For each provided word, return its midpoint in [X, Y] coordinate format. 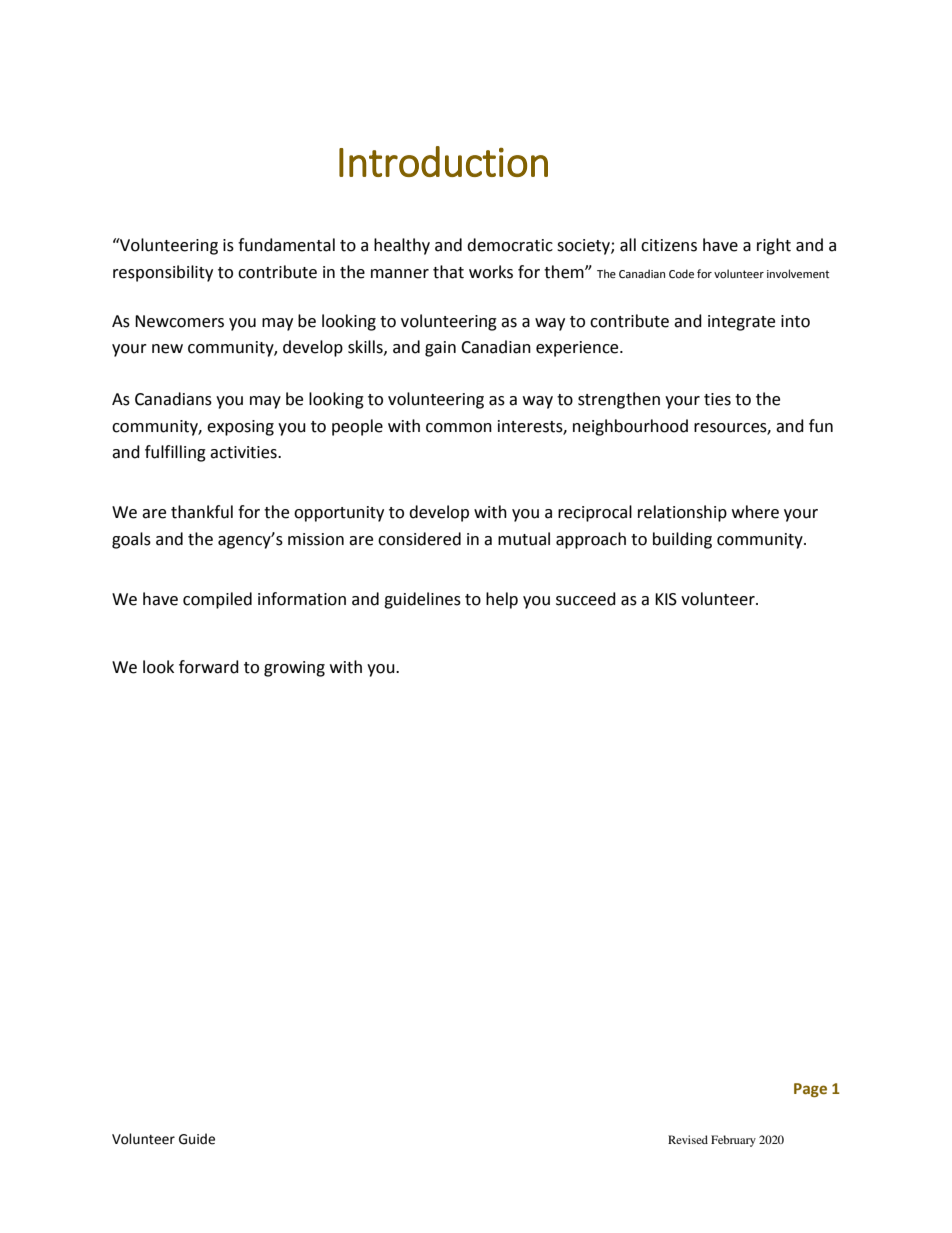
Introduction [443, 161]
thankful [202, 512]
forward [209, 667]
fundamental [286, 245]
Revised [688, 1139]
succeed [586, 599]
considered [419, 539]
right [774, 246]
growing [294, 669]
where [755, 512]
